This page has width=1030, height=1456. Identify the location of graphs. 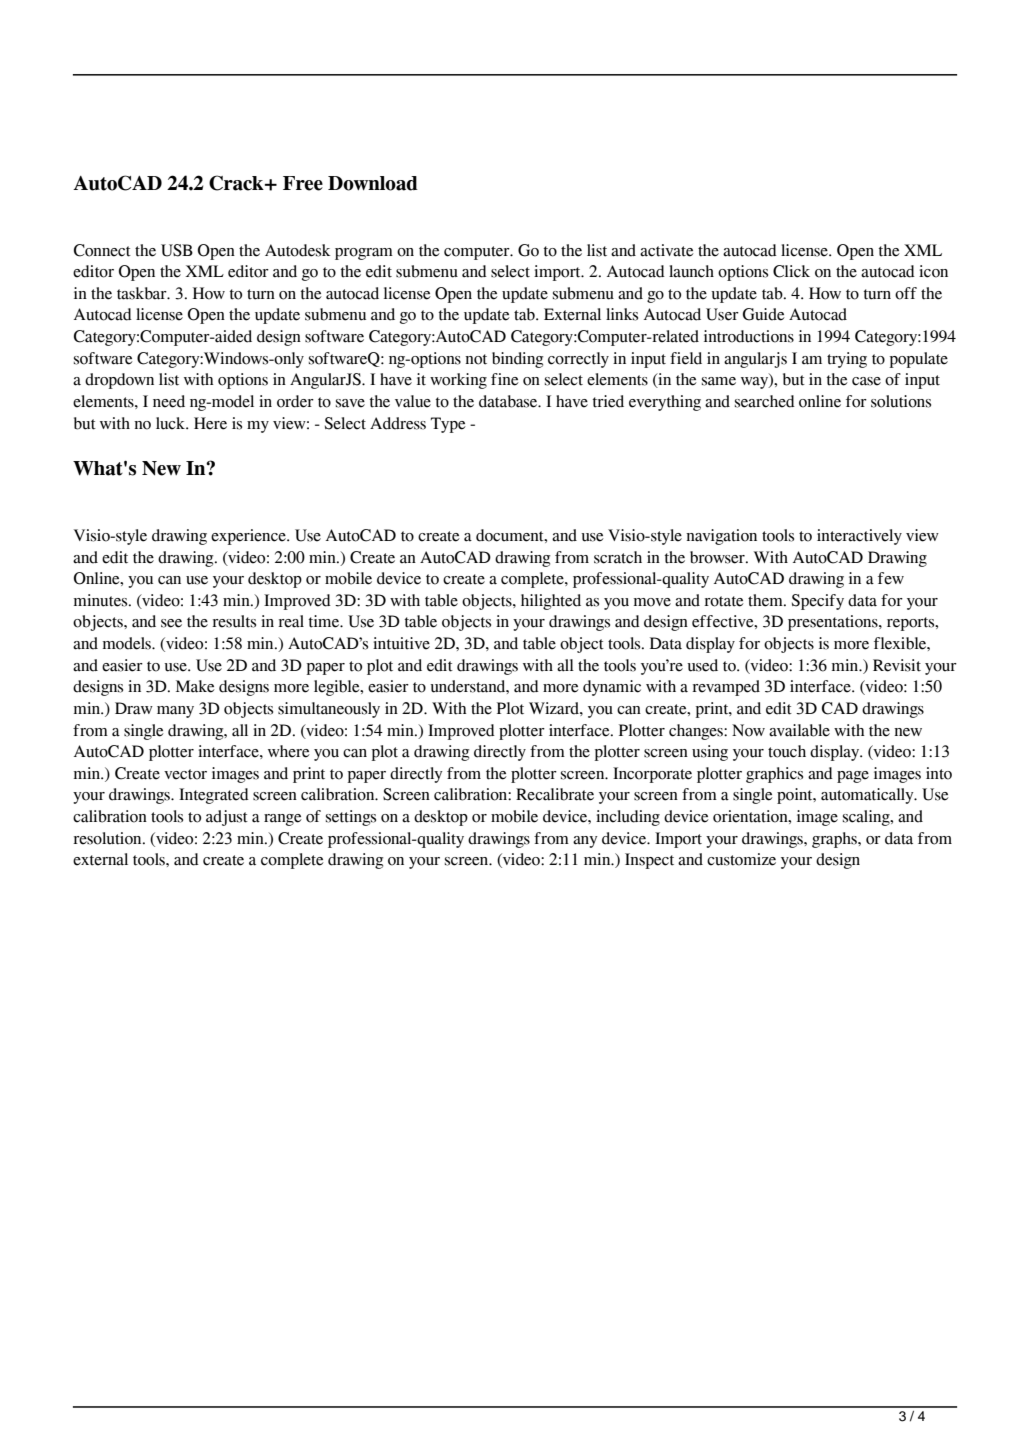
(835, 840).
